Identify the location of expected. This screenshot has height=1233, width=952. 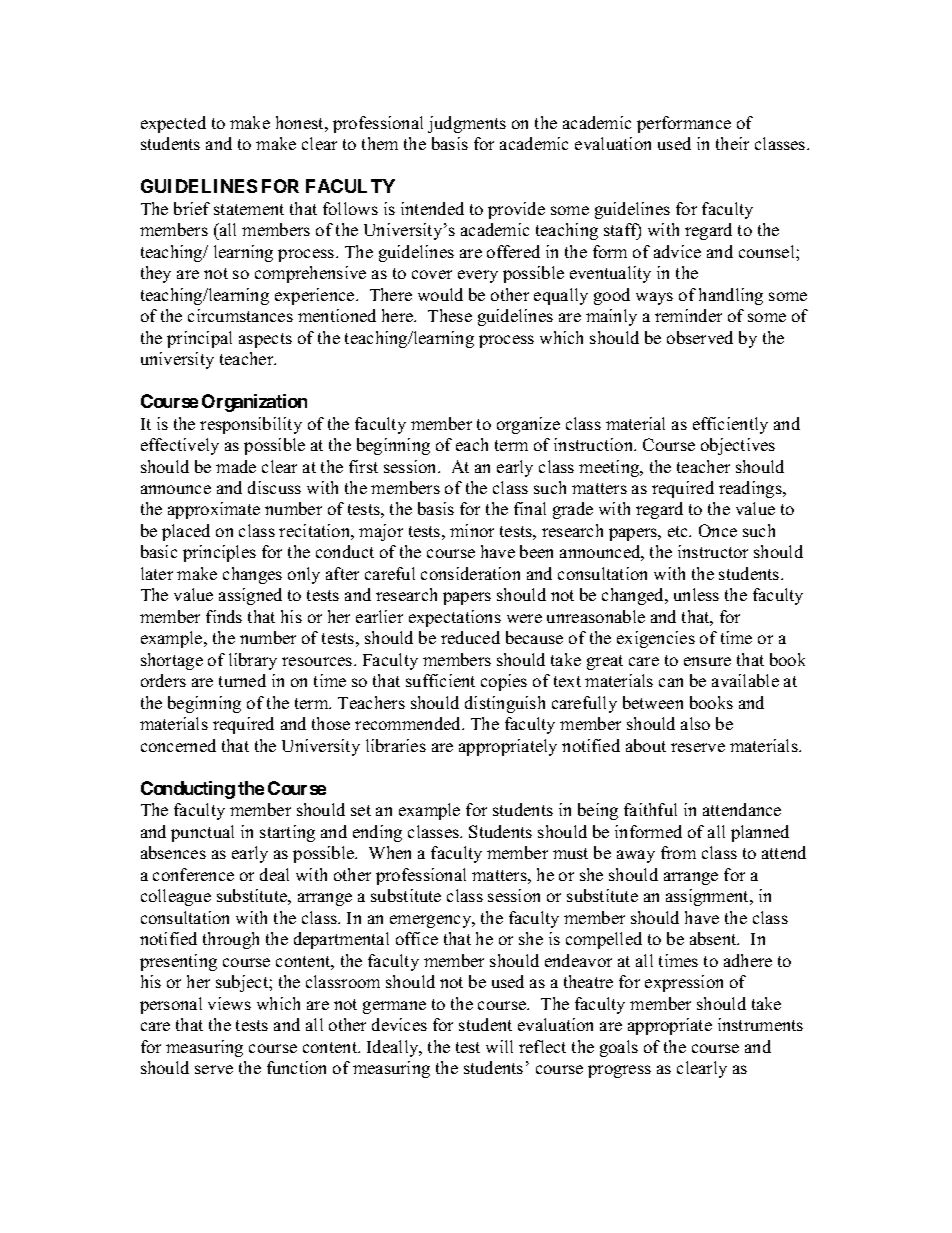
(173, 124).
